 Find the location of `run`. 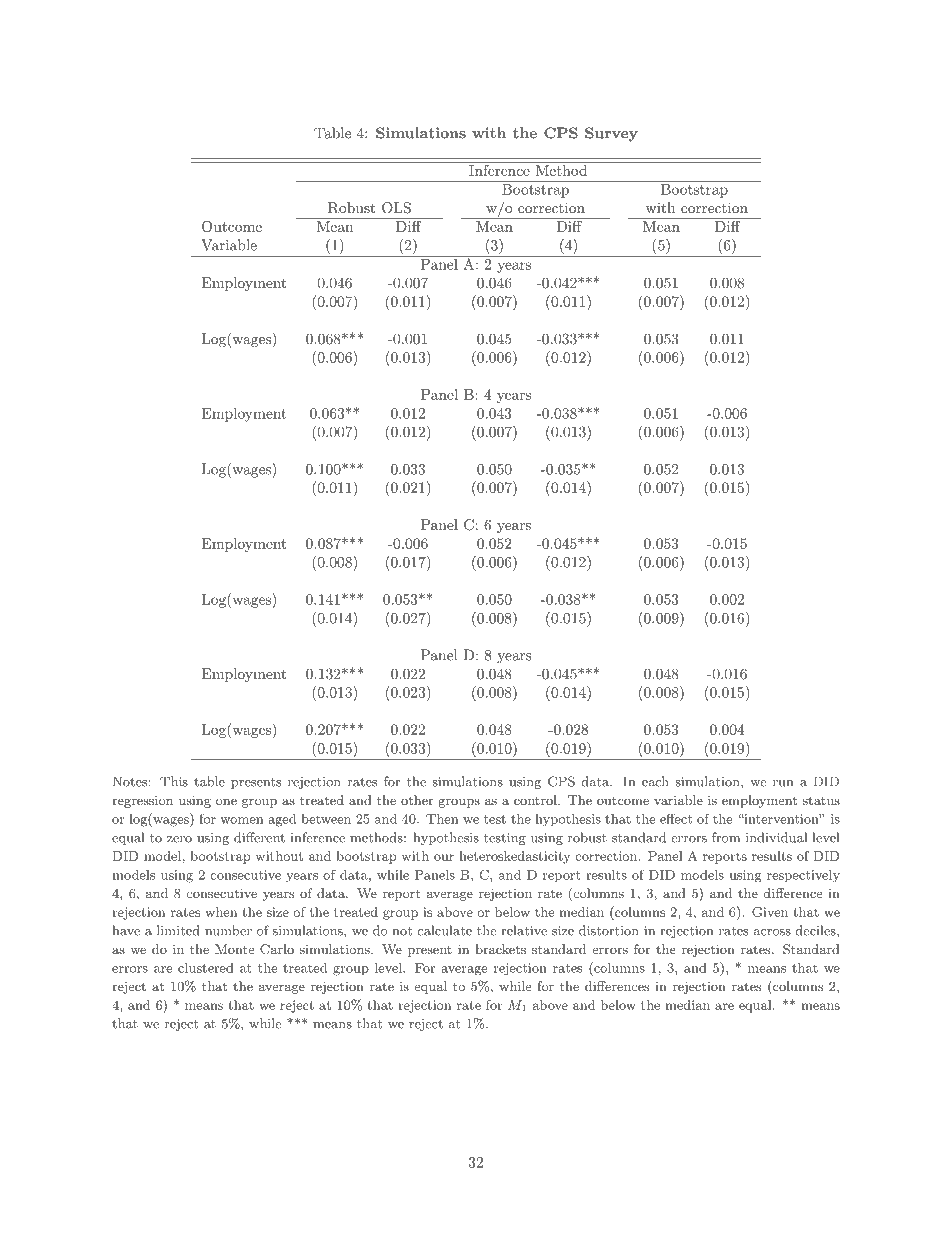

run is located at coordinates (783, 783).
